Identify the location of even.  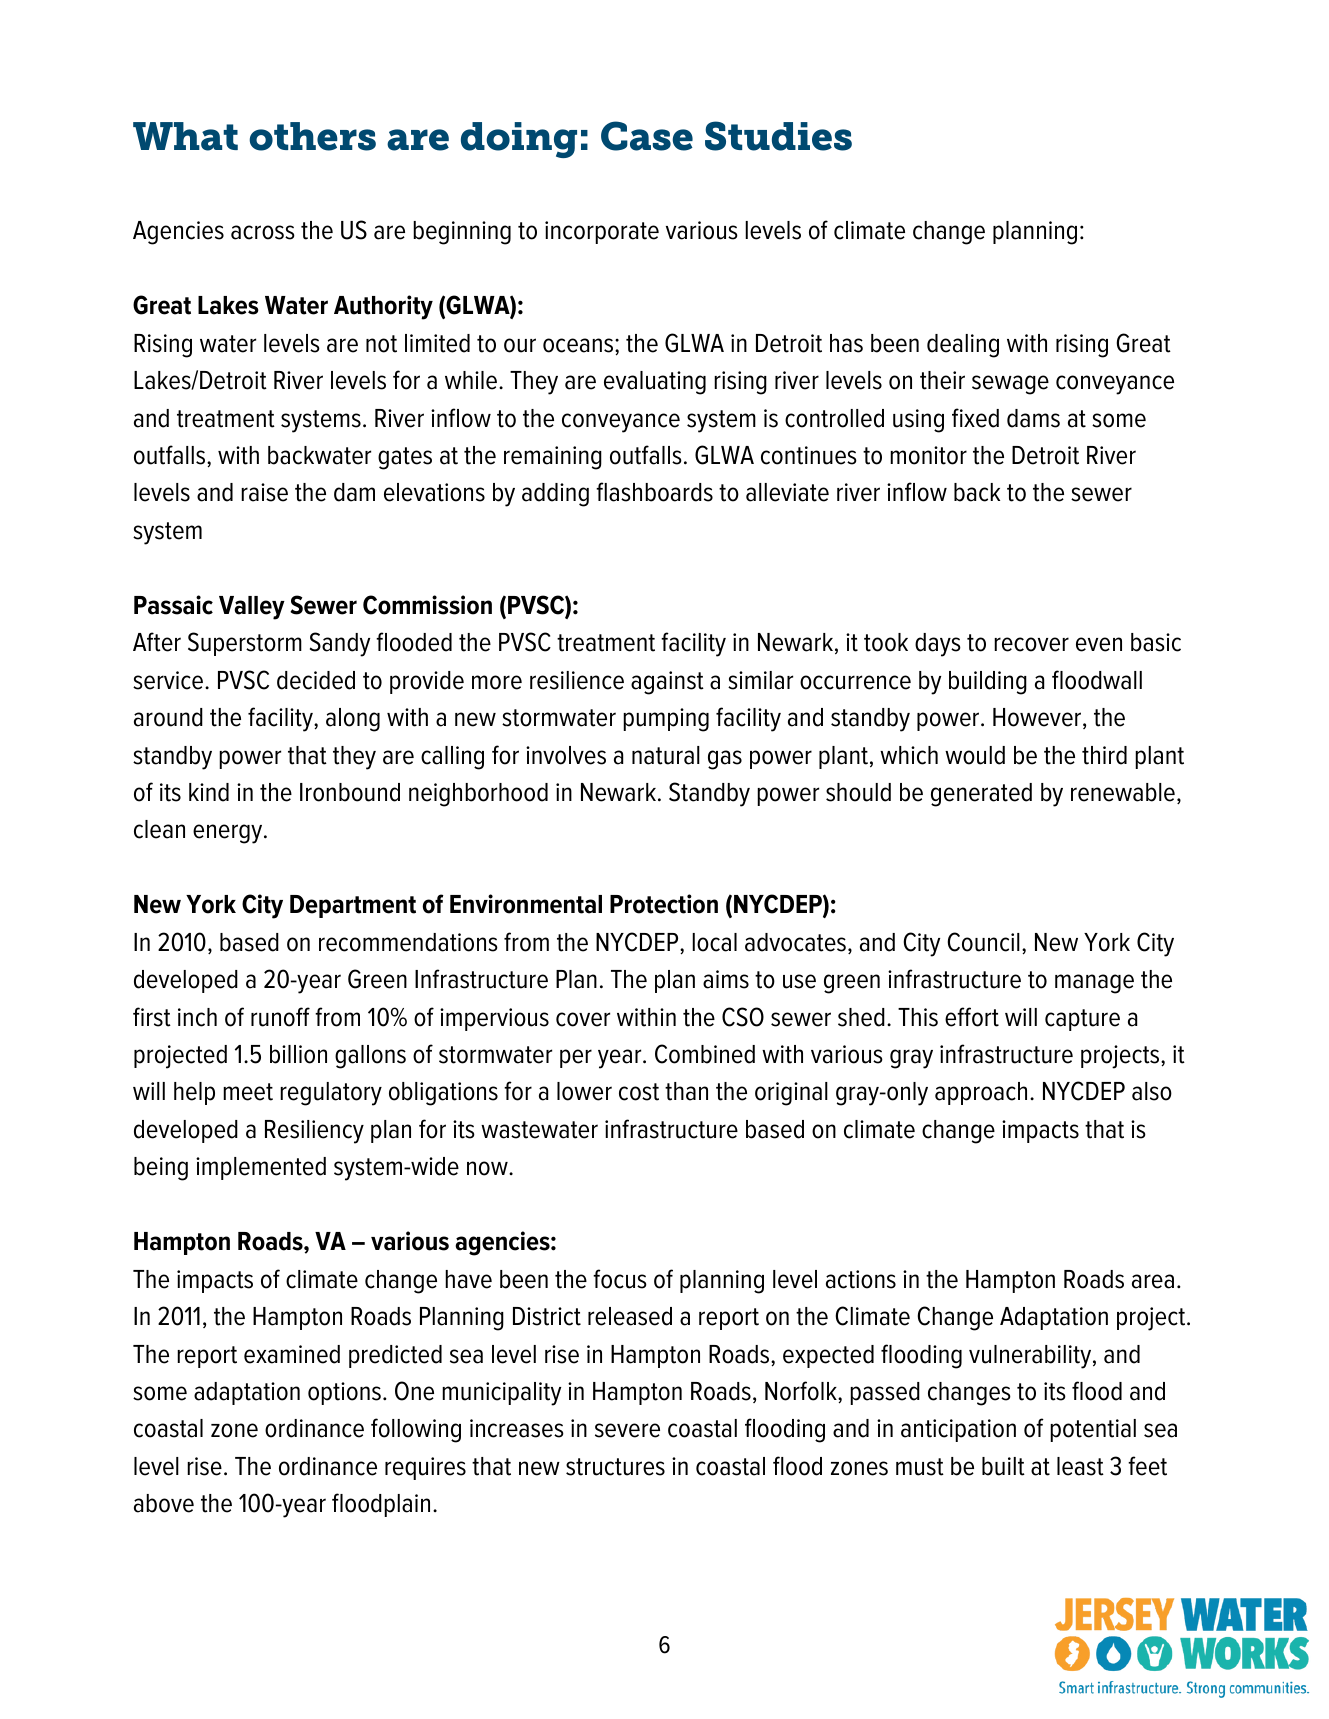
(1099, 644).
